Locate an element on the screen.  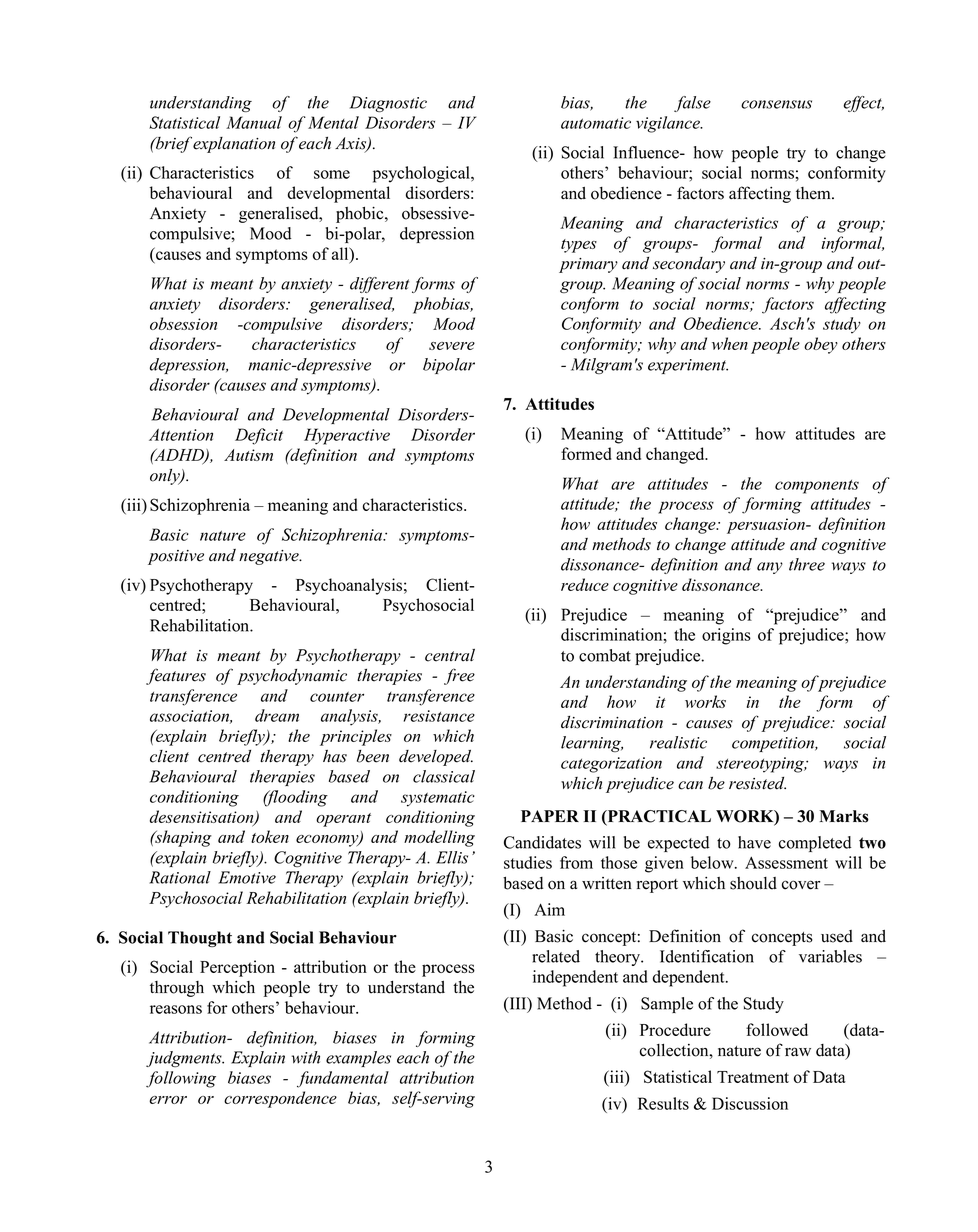
obsession is located at coordinates (183, 323).
